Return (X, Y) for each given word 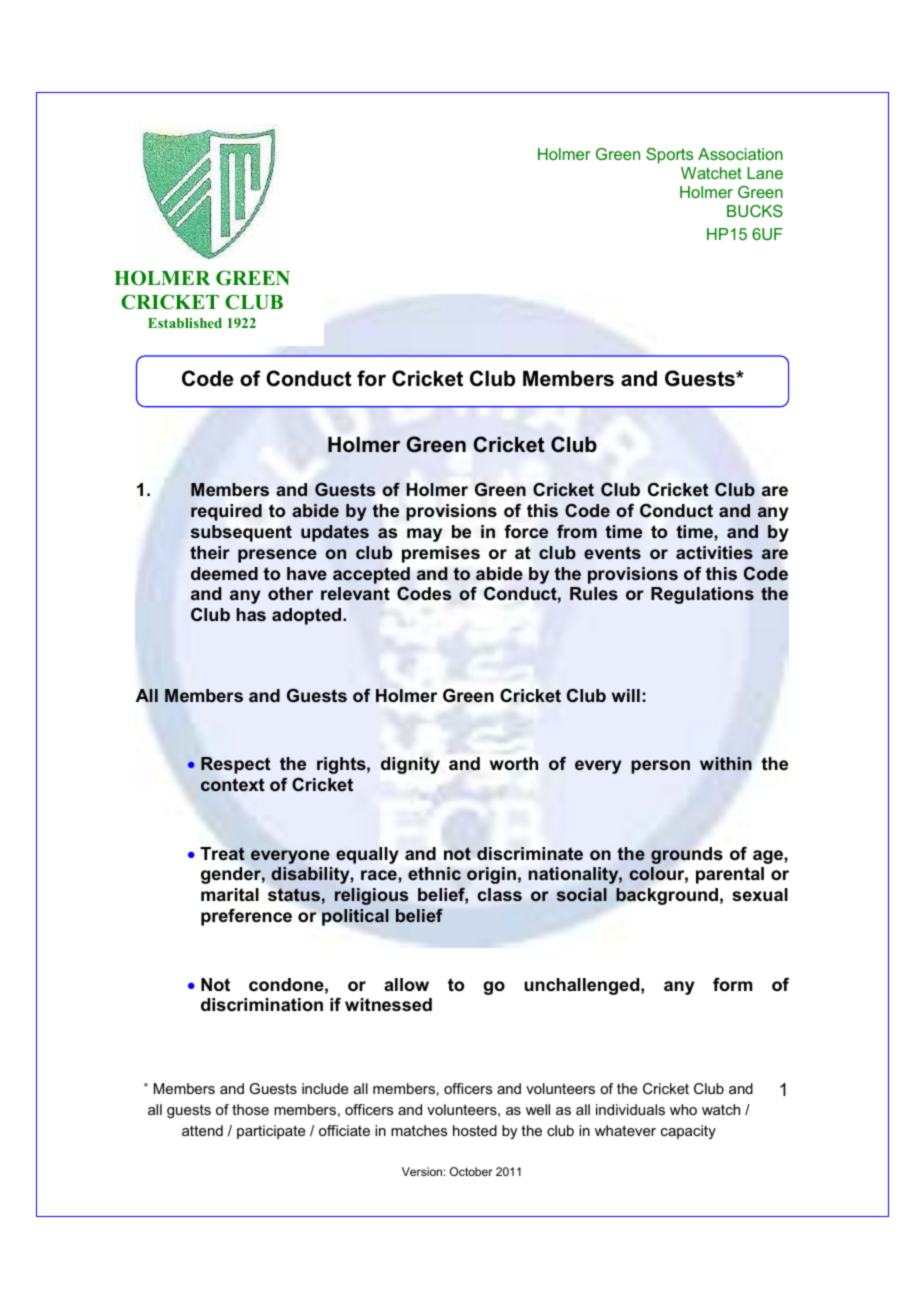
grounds (687, 855)
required (226, 512)
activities (714, 553)
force (526, 532)
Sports (669, 156)
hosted (475, 1130)
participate (271, 1132)
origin (491, 875)
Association (740, 154)
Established (185, 323)
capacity (688, 1132)
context (233, 785)
